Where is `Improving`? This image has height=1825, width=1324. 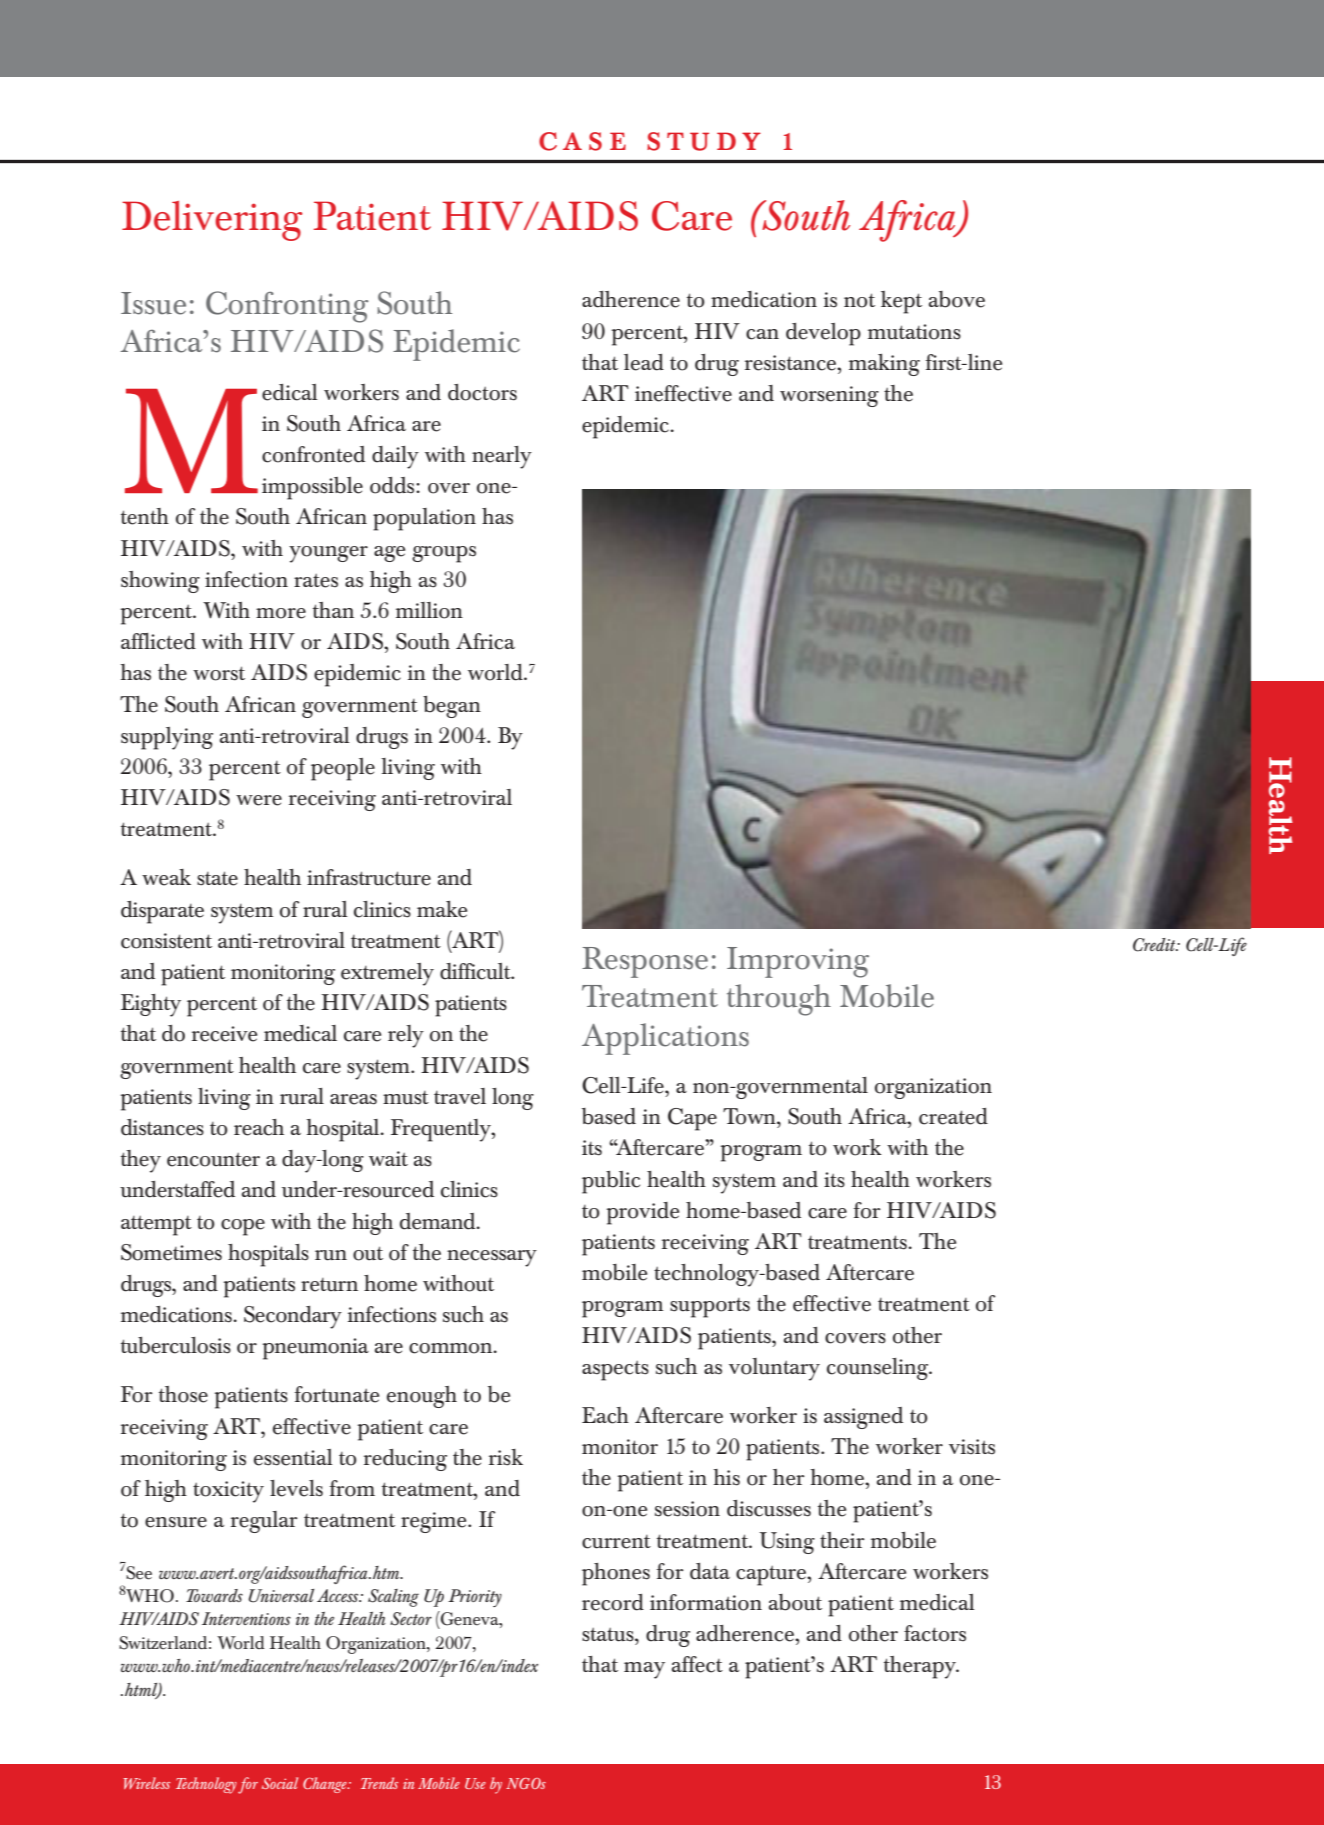
Improving is located at coordinates (798, 962).
